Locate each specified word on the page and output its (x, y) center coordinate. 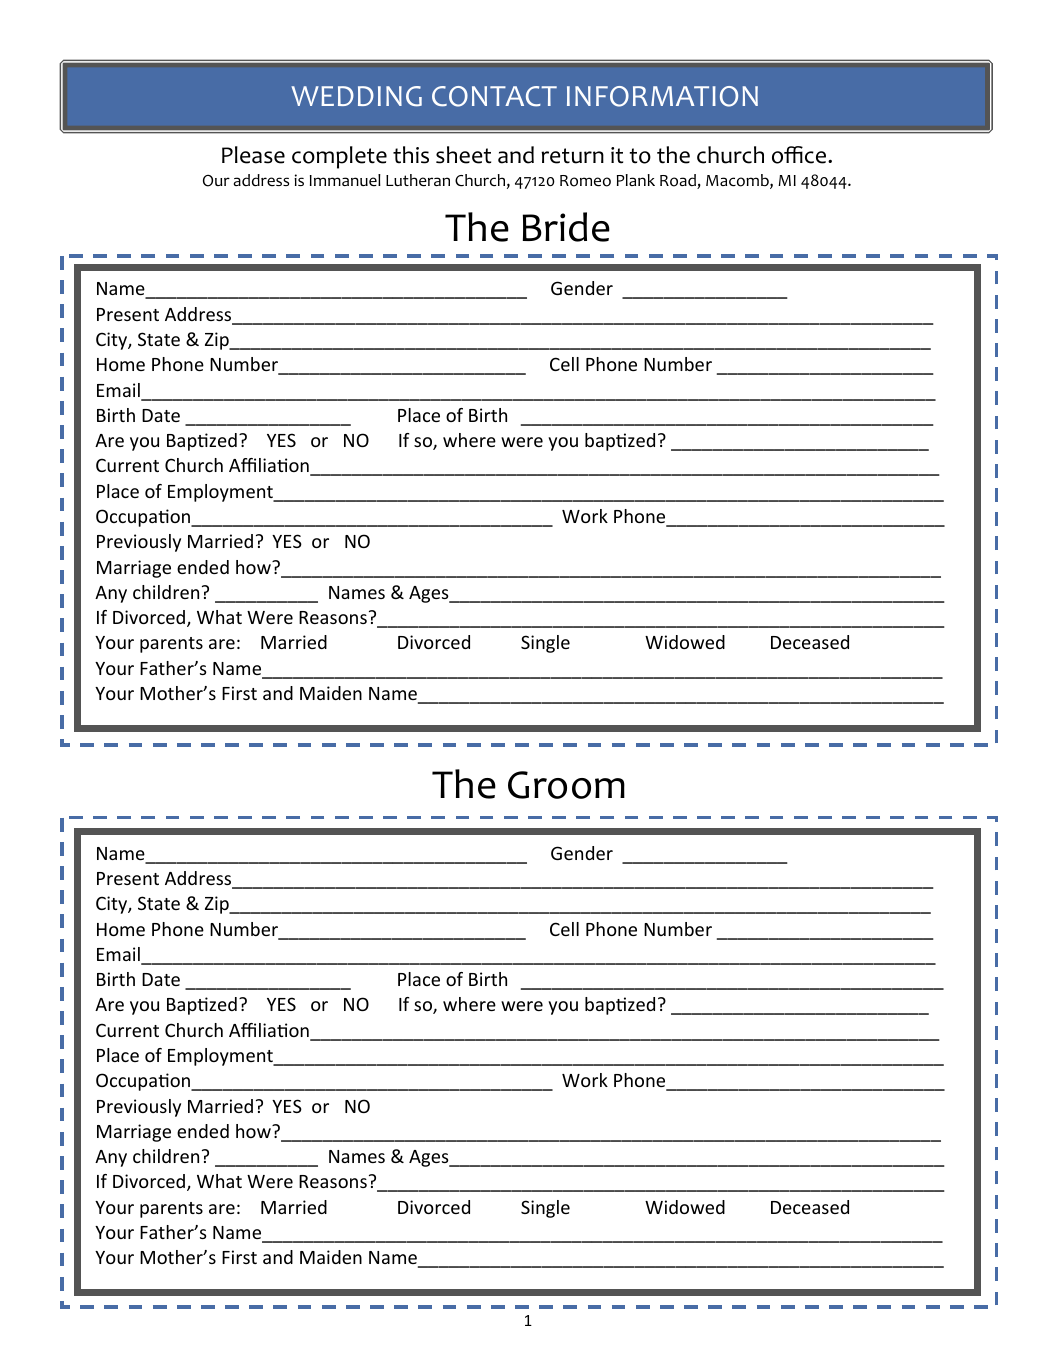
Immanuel (345, 180)
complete (339, 157)
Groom (566, 785)
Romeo (585, 181)
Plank (636, 180)
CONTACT (494, 96)
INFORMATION (662, 96)
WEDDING (356, 96)
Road (679, 181)
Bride (566, 227)
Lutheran (418, 180)
